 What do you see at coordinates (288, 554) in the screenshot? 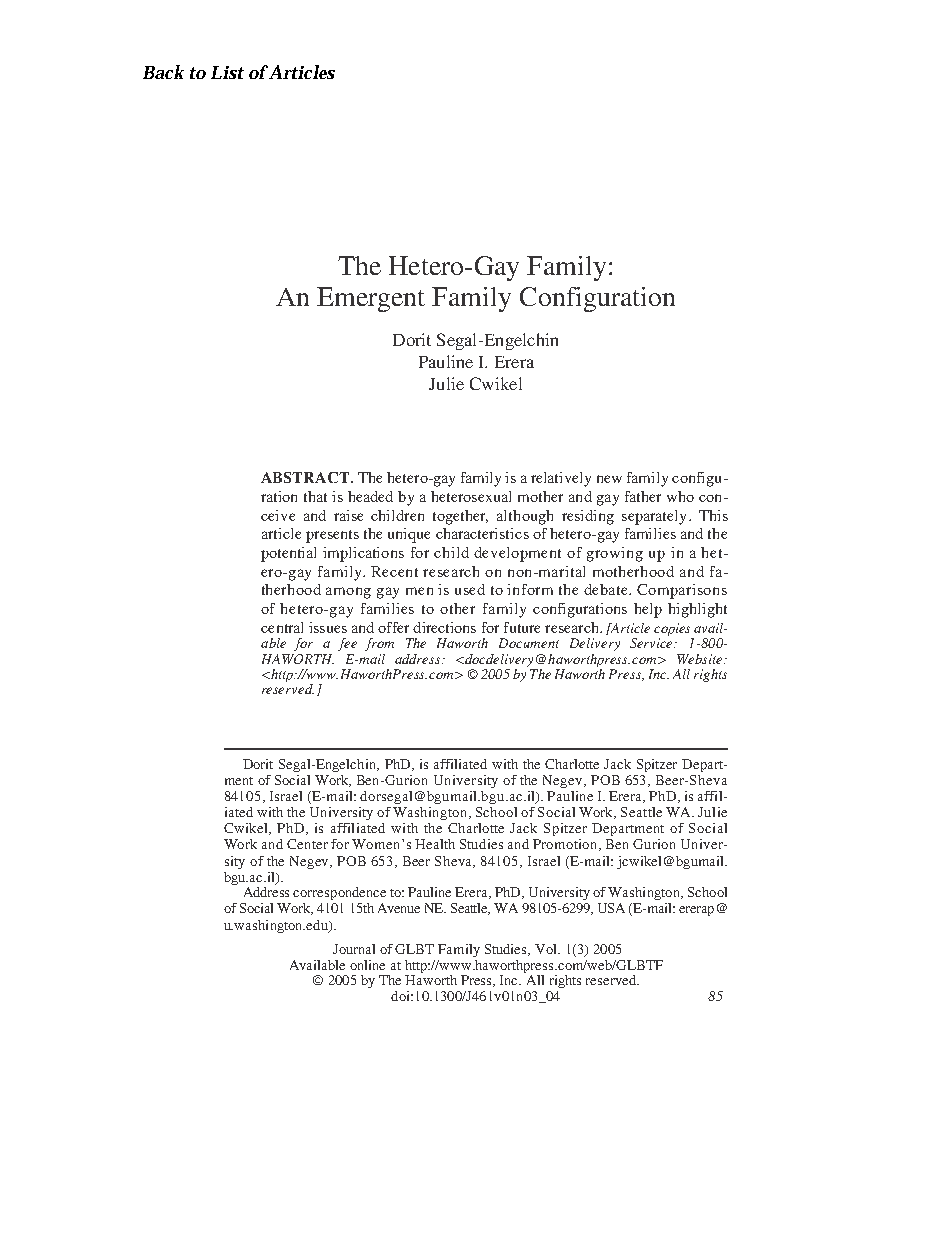
I see `potential` at bounding box center [288, 554].
